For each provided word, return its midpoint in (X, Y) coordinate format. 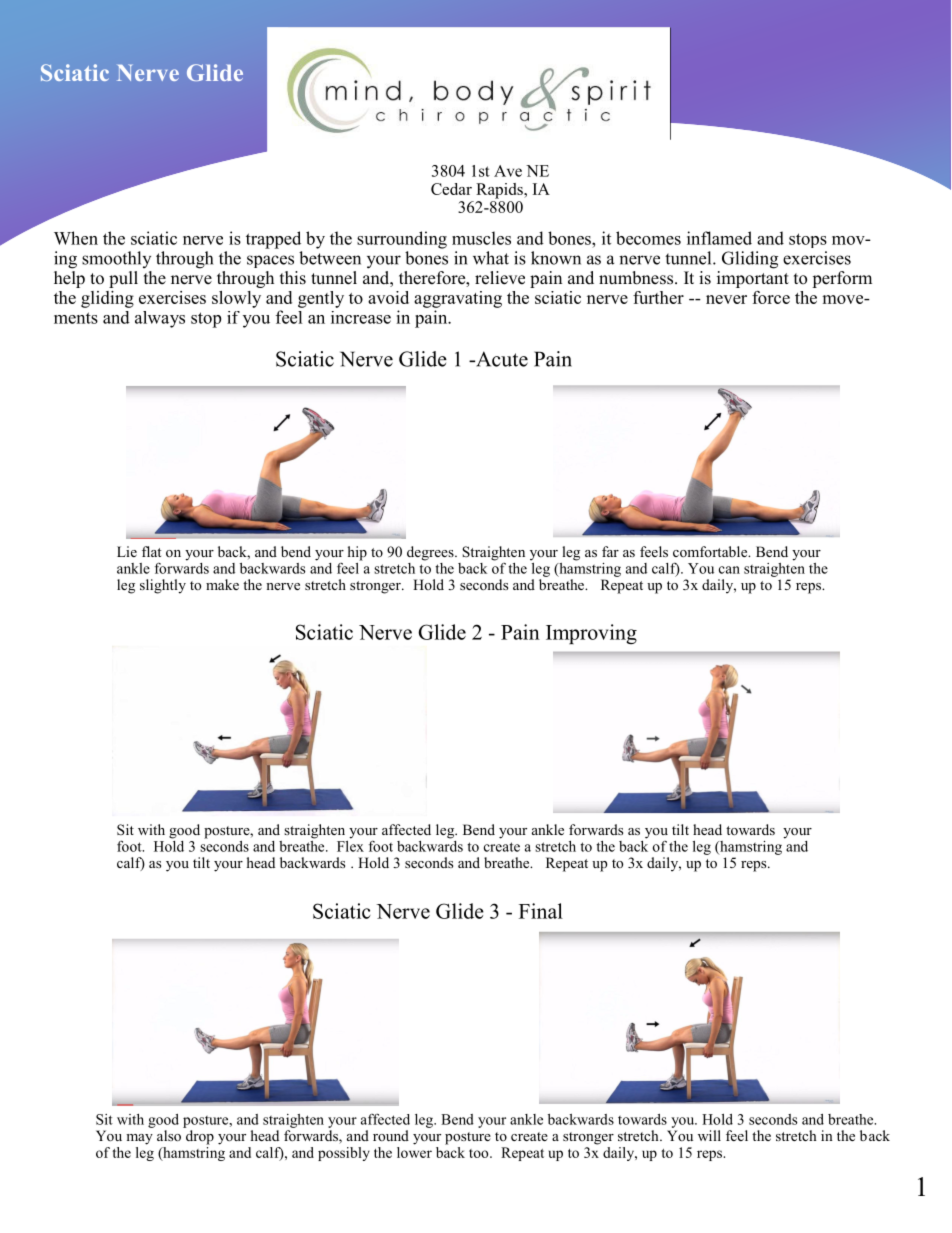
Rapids (500, 191)
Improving (591, 634)
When (76, 238)
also (169, 1135)
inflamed (719, 238)
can (729, 570)
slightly (163, 586)
